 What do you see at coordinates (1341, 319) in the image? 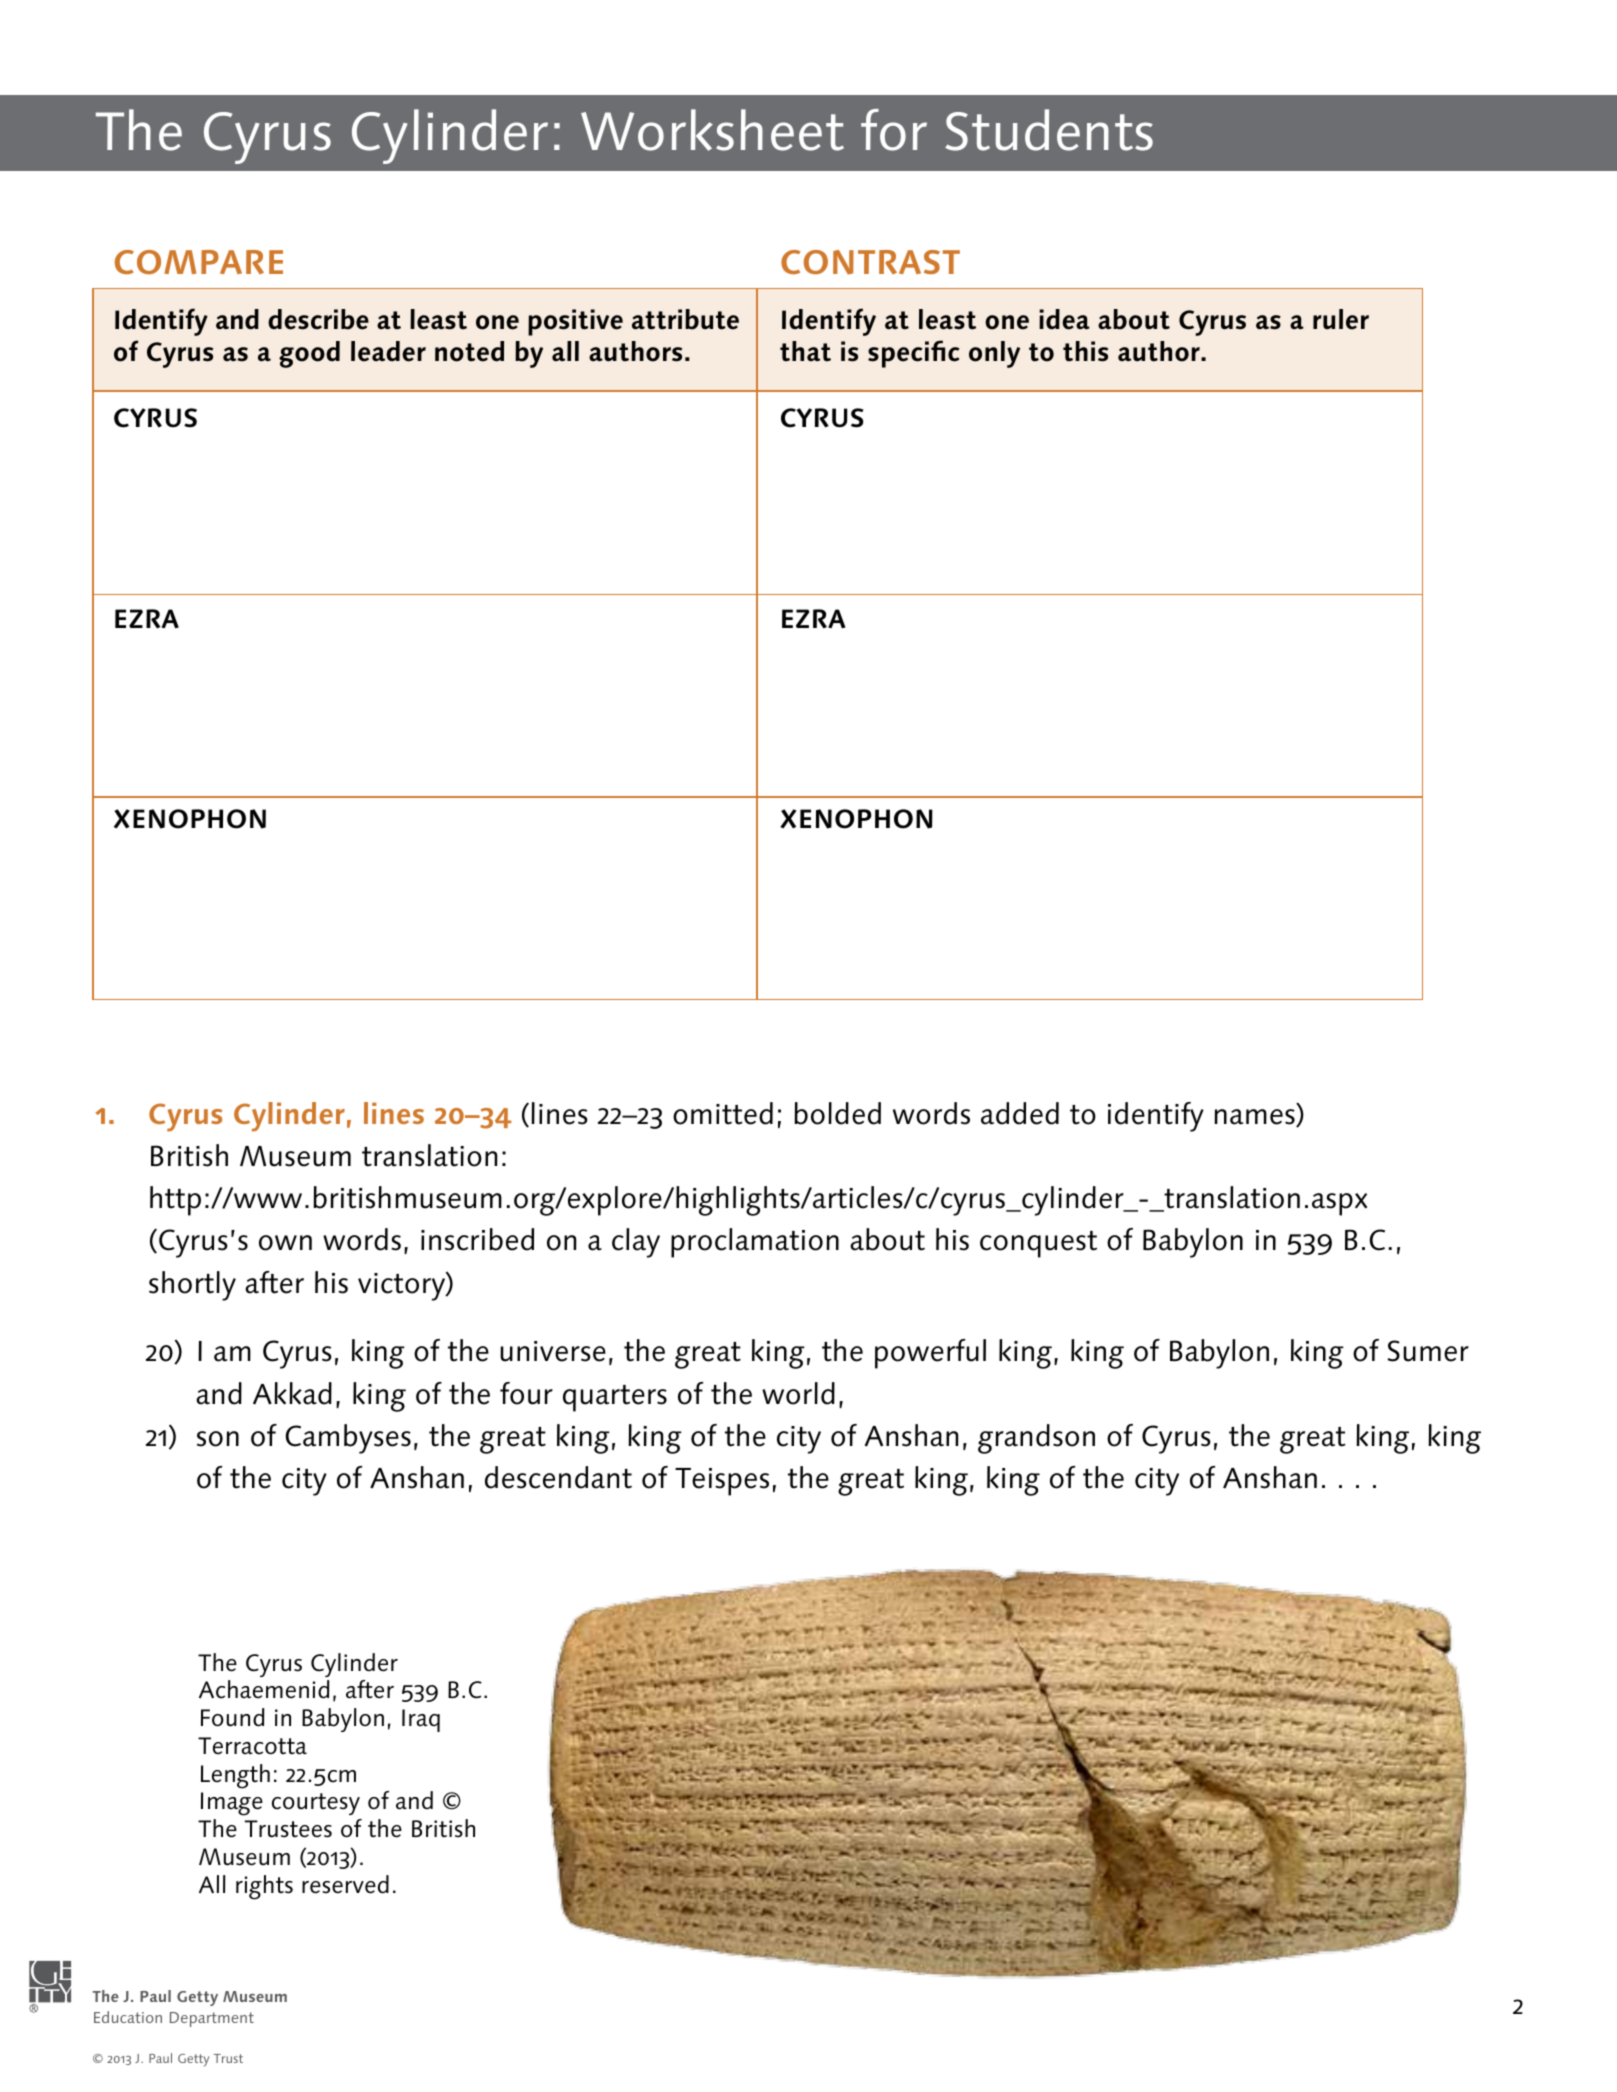
I see `ruler` at bounding box center [1341, 319].
